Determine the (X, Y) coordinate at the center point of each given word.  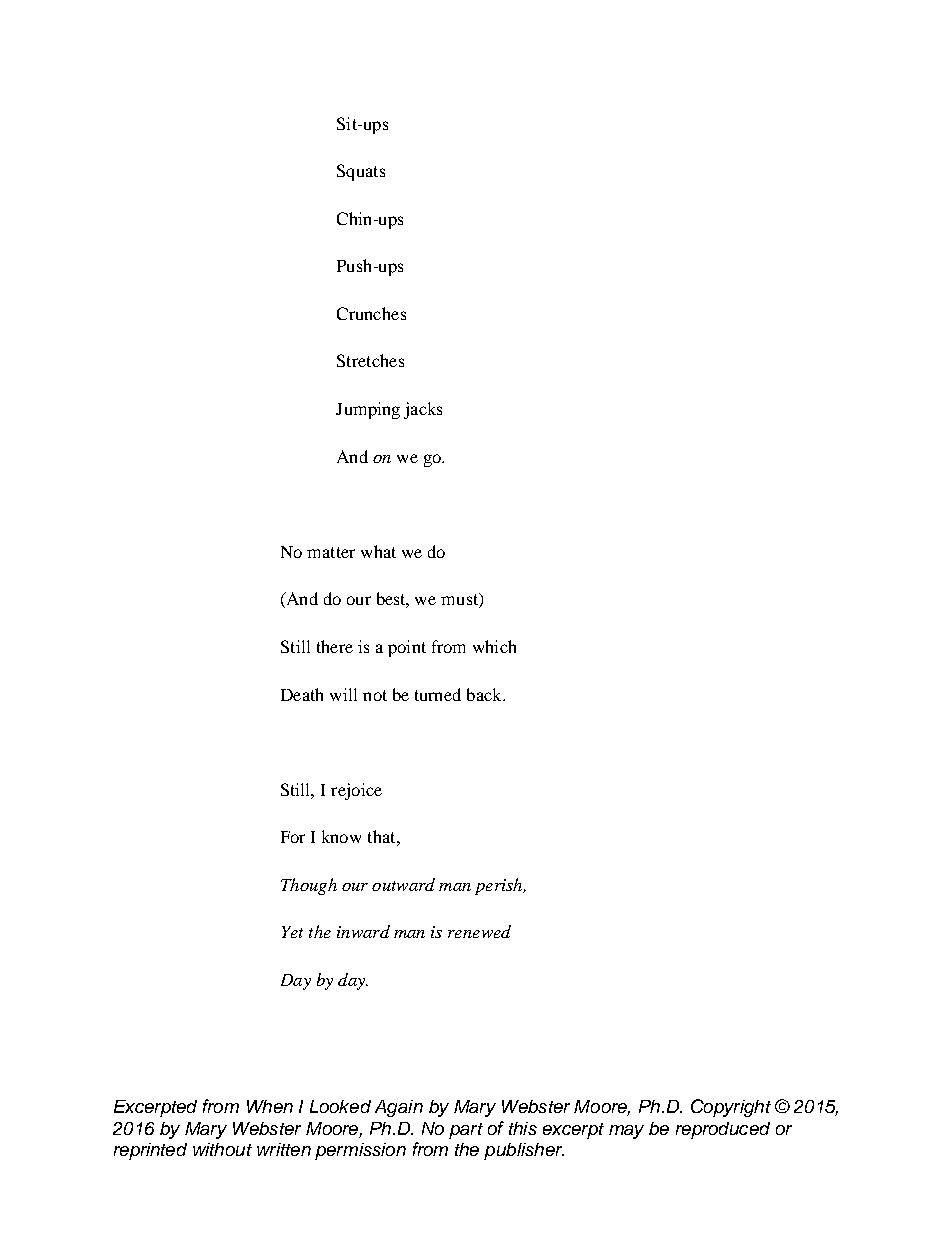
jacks (423, 410)
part (466, 1131)
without (222, 1149)
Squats (361, 172)
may (626, 1132)
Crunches (371, 313)
